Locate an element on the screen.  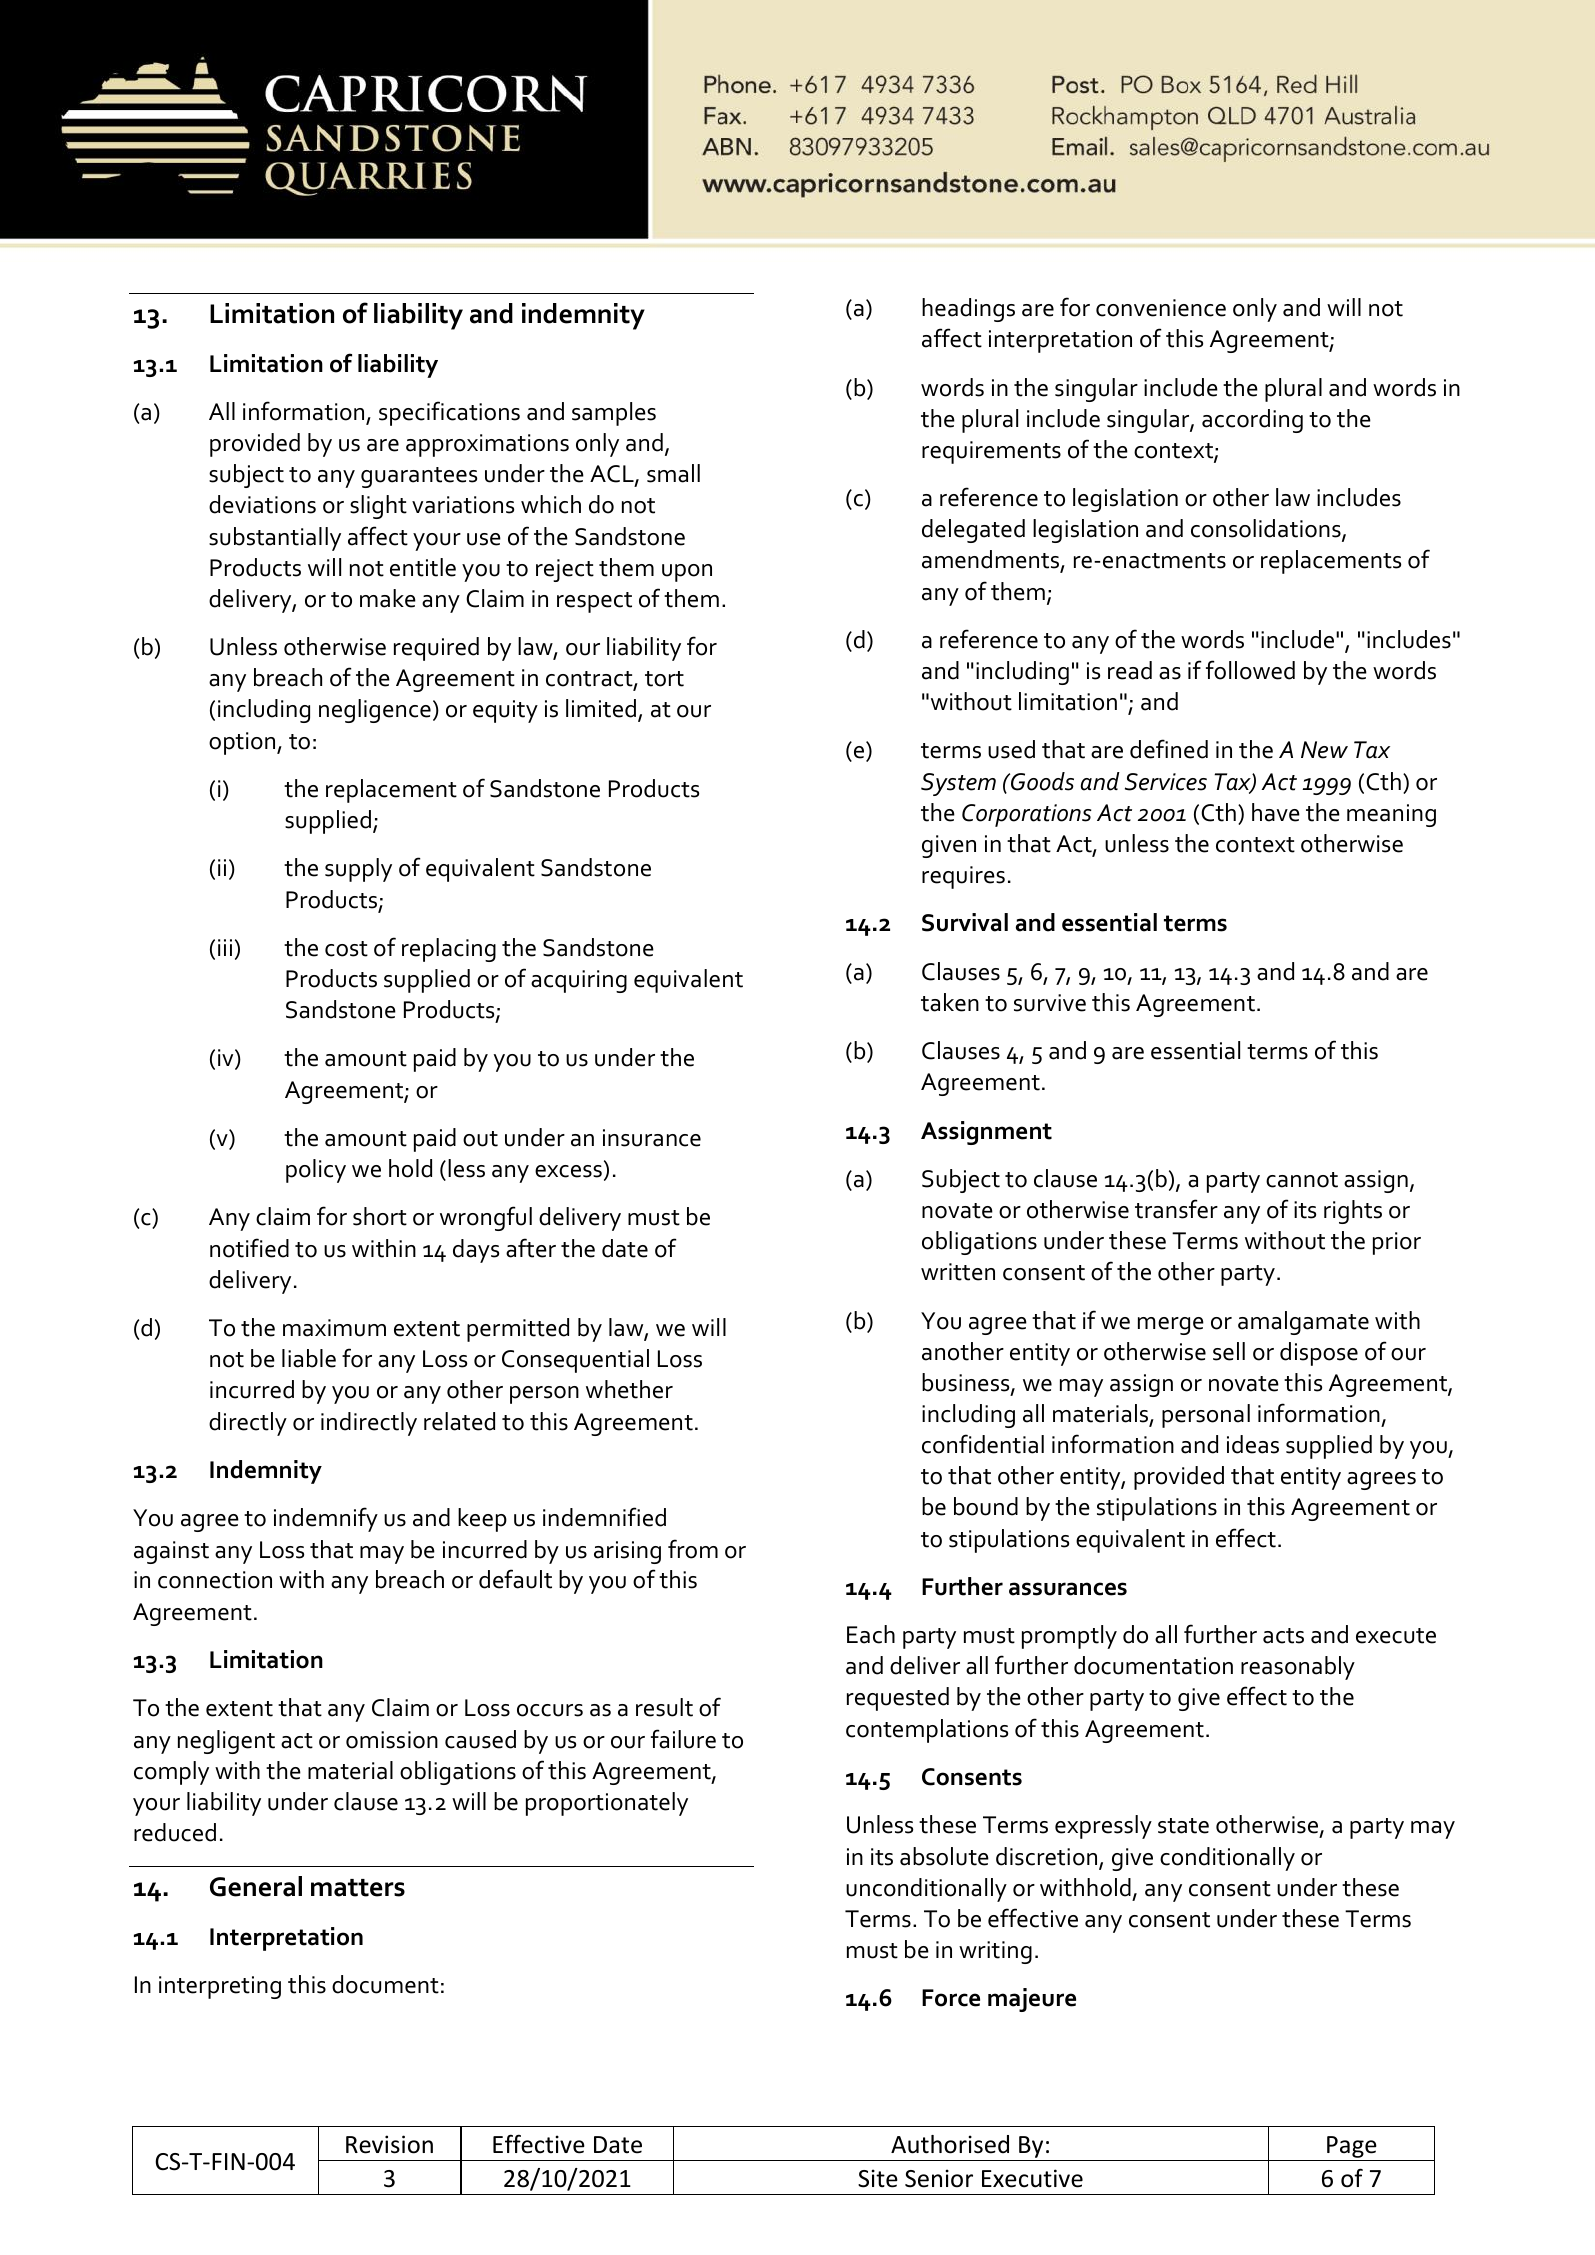
specifications is located at coordinates (449, 413).
